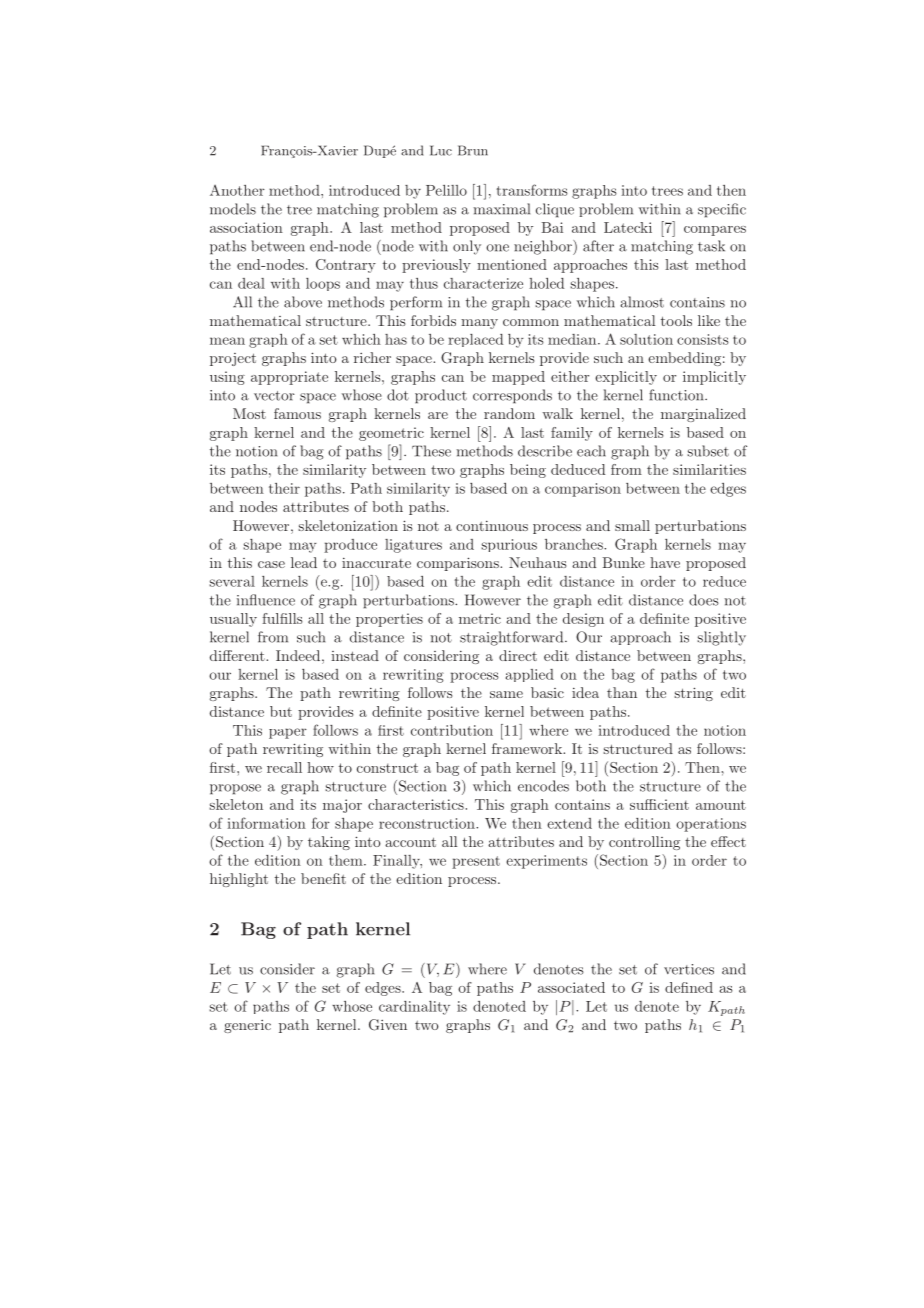 The width and height of the image is (924, 1308). What do you see at coordinates (473, 150) in the image?
I see `Brun` at bounding box center [473, 150].
